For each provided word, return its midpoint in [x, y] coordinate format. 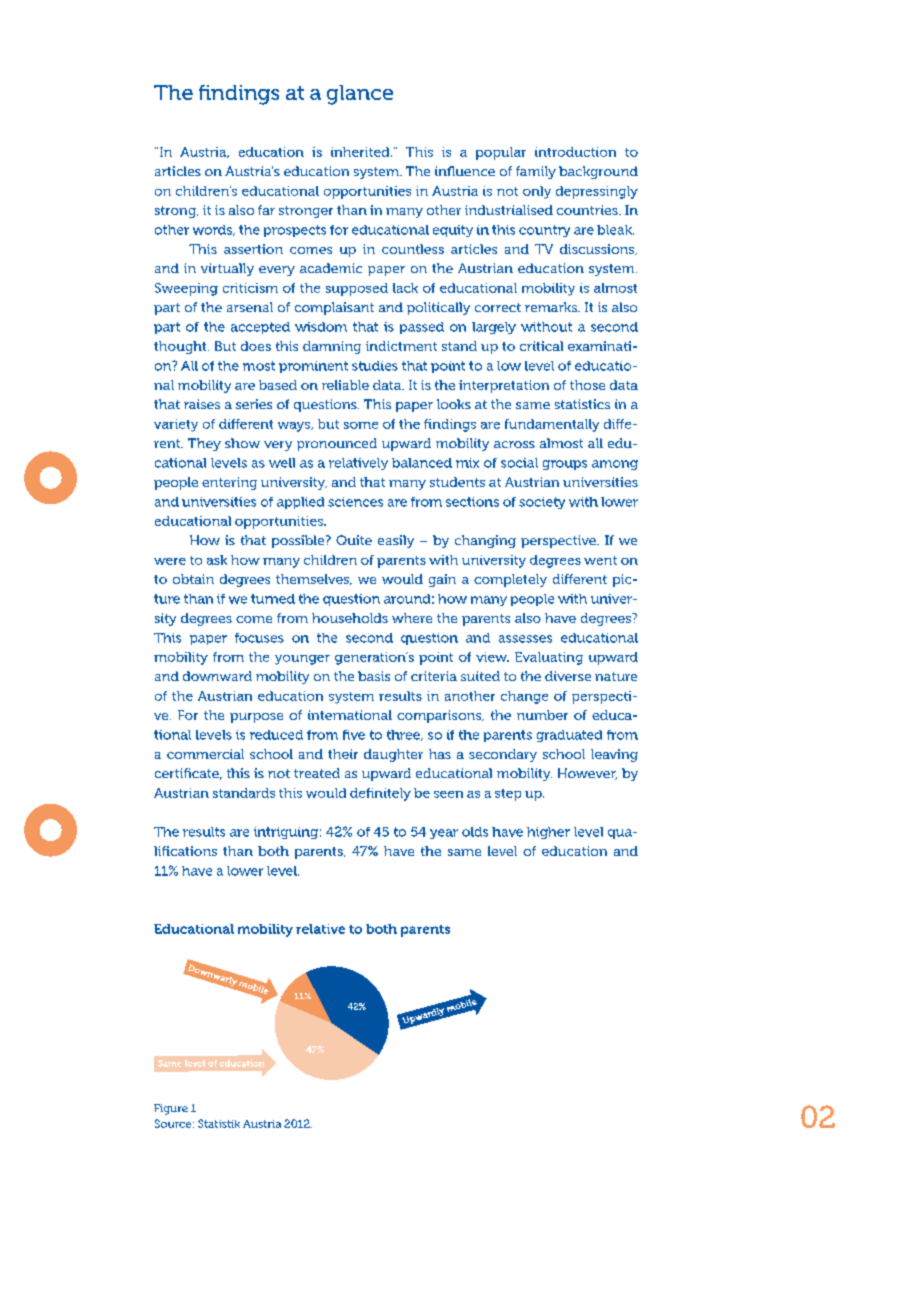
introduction [575, 152]
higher [548, 833]
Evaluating [549, 658]
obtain [193, 579]
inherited [361, 152]
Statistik [219, 1123]
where [412, 618]
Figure [171, 1109]
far [266, 210]
